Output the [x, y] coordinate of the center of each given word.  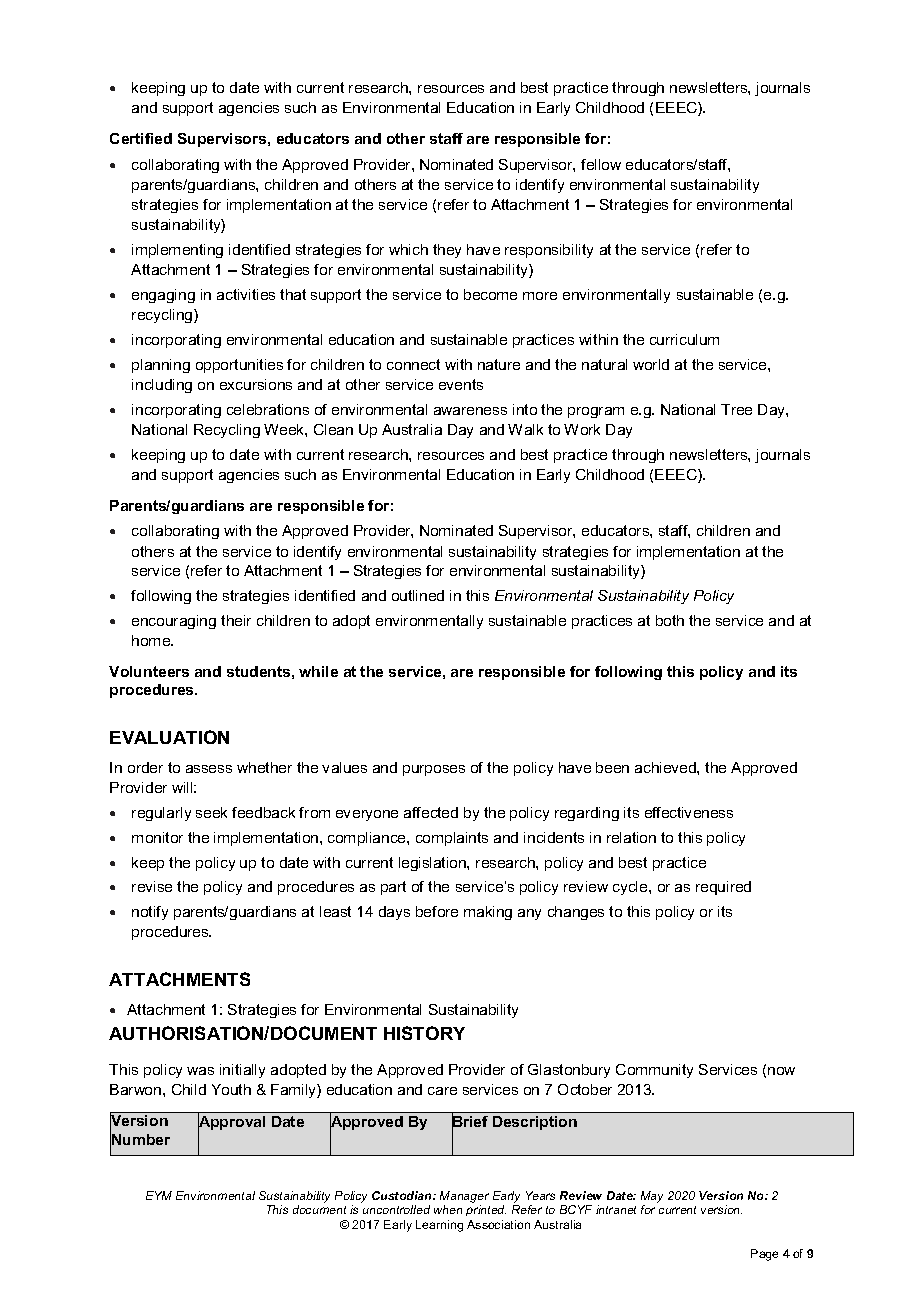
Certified [141, 138]
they [447, 251]
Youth [231, 1089]
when [448, 1209]
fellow [601, 164]
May [652, 1197]
